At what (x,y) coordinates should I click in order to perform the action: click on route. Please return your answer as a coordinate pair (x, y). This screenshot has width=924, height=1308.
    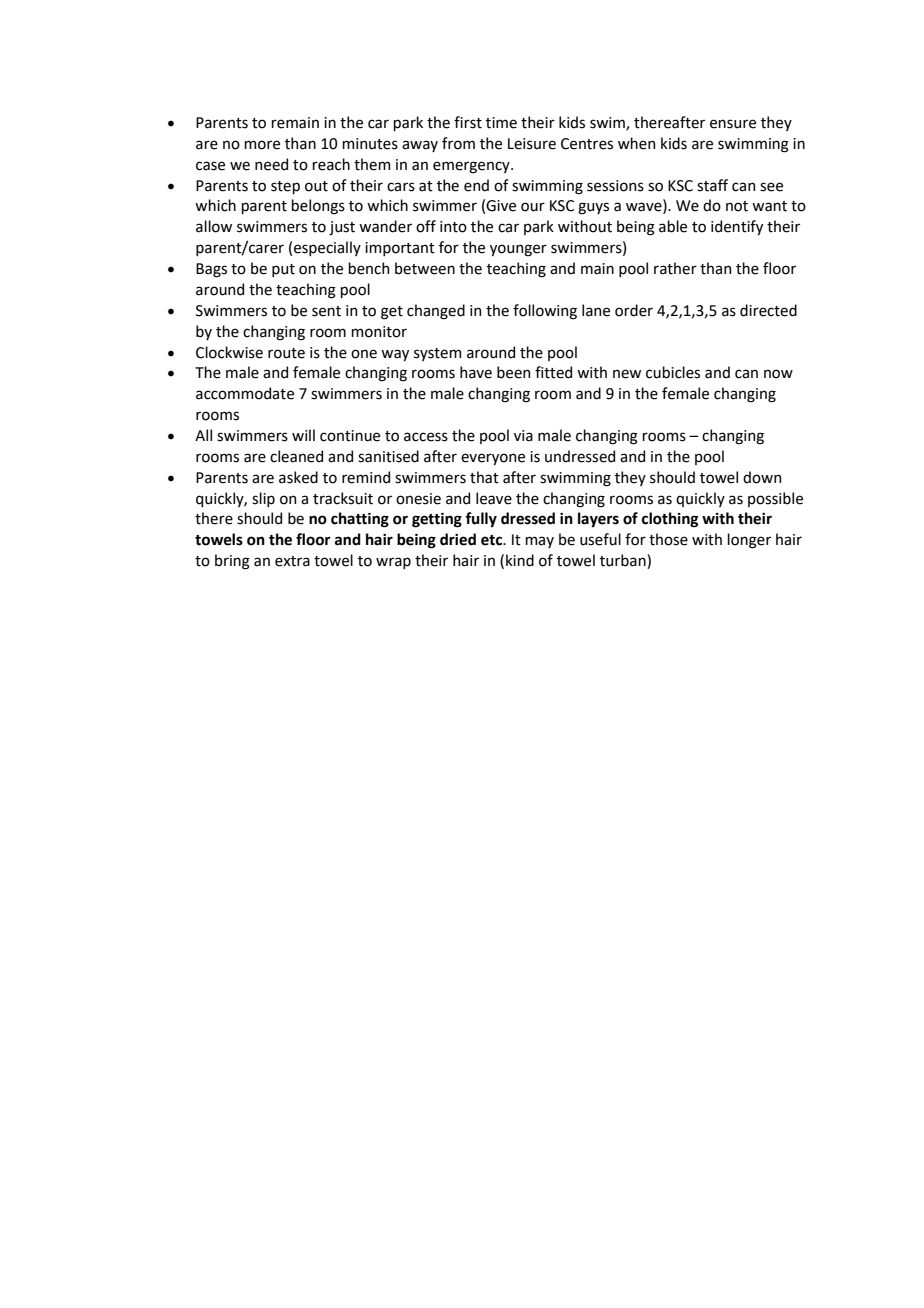
    Looking at the image, I should click on (286, 353).
